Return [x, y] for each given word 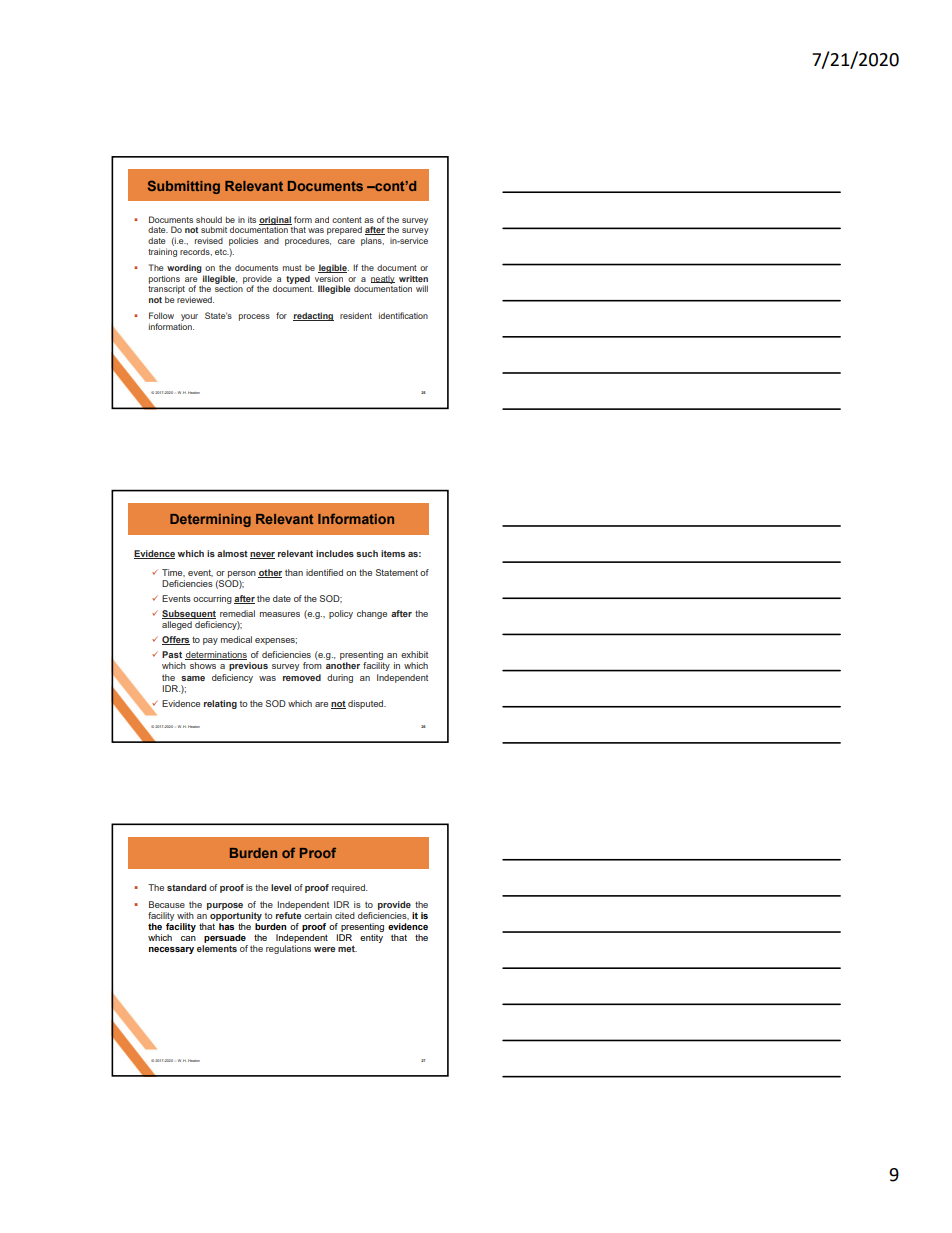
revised [209, 240]
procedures [308, 242]
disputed [367, 704]
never [262, 555]
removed [302, 677]
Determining [210, 520]
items [393, 553]
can [188, 938]
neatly [383, 280]
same [193, 678]
